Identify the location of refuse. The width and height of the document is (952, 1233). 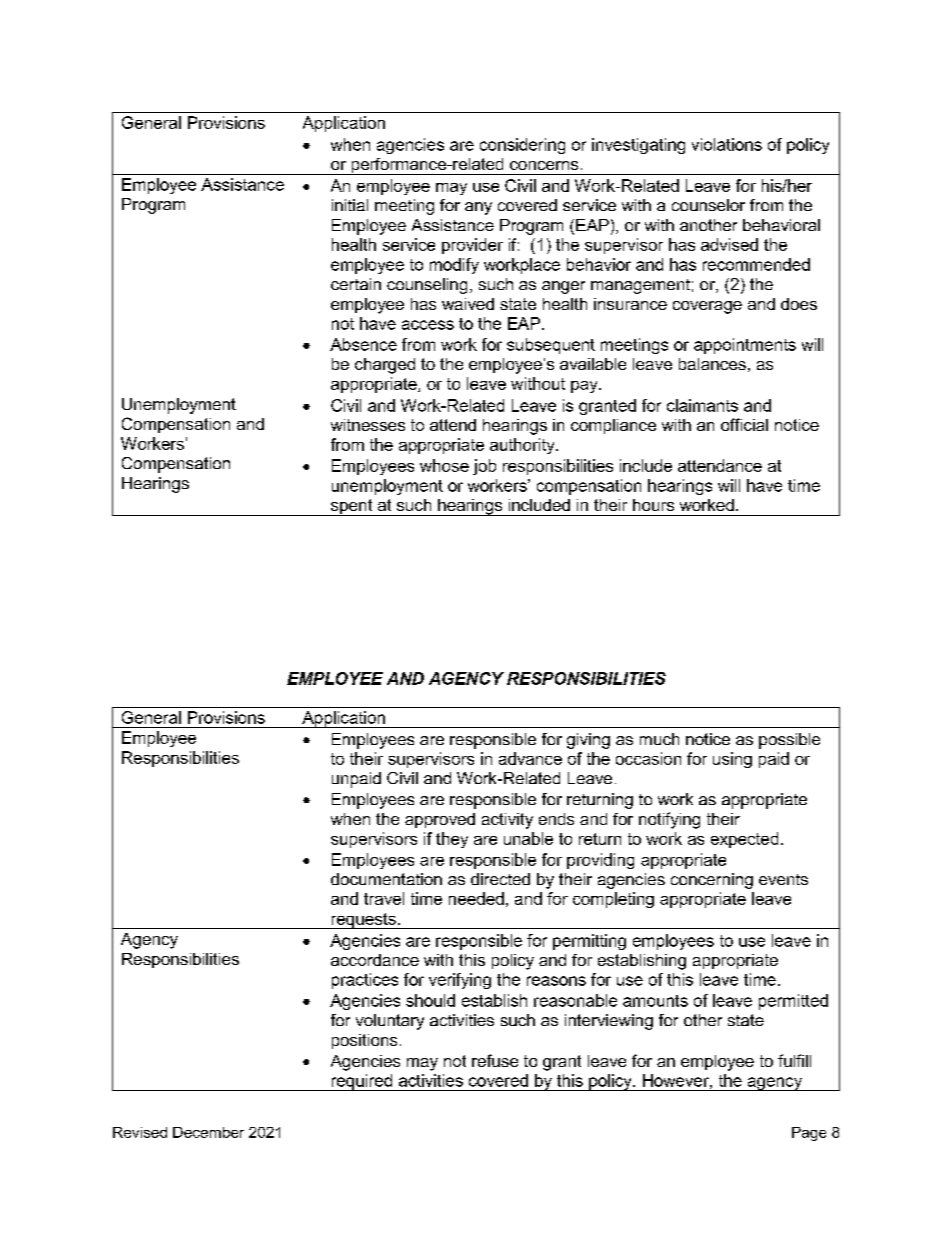
(495, 1060).
